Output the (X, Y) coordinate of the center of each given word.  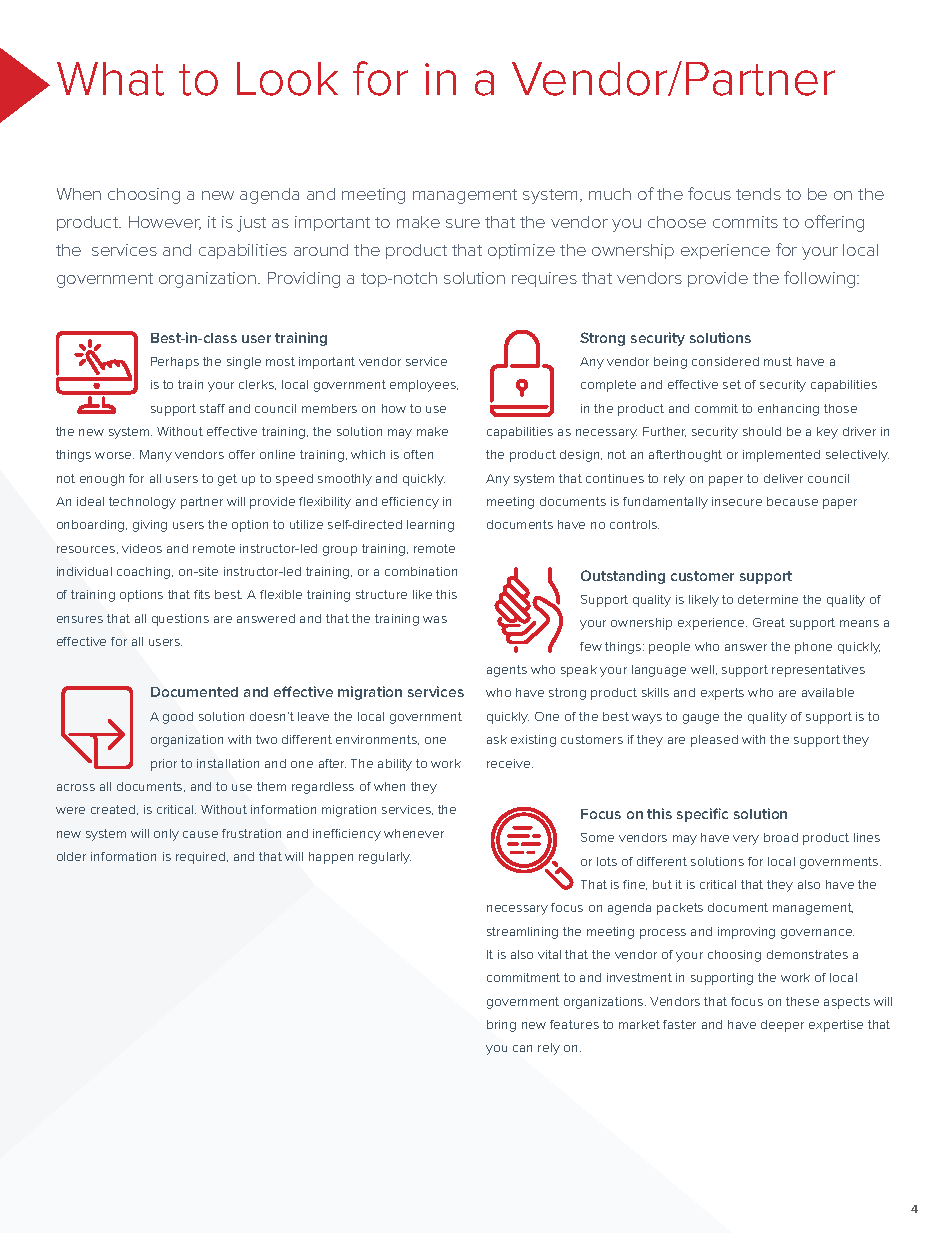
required (202, 858)
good (178, 718)
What (110, 79)
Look (287, 79)
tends (758, 194)
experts (722, 694)
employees (424, 386)
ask (497, 739)
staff (212, 408)
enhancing (788, 410)
